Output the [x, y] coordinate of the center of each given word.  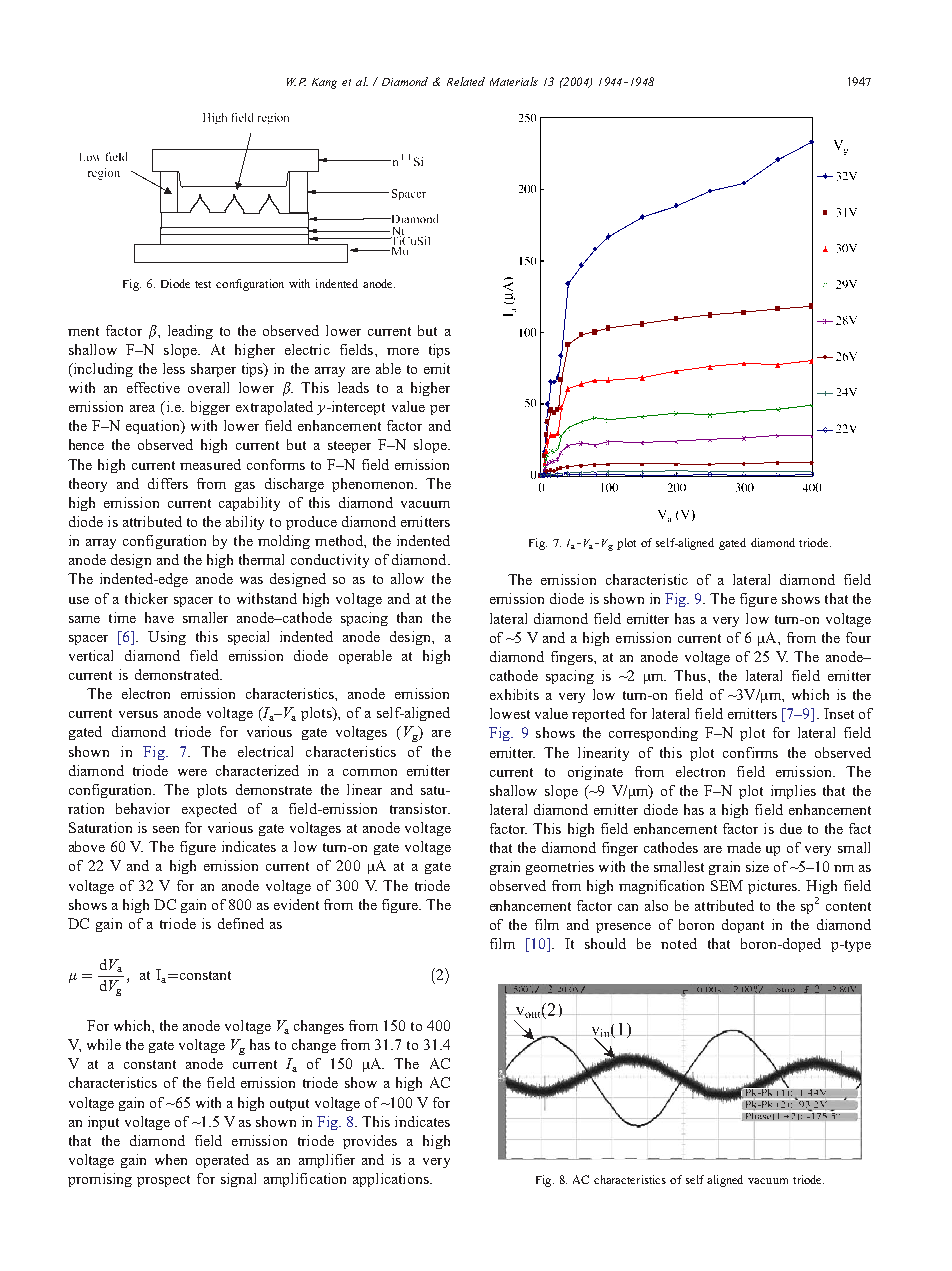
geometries [560, 868]
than [409, 617]
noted [679, 943]
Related [466, 81]
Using [167, 638]
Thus [691, 675]
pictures [774, 887]
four [858, 637]
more [403, 351]
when [171, 1159]
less [174, 368]
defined [241, 923]
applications [392, 1180]
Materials [514, 81]
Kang [324, 83]
